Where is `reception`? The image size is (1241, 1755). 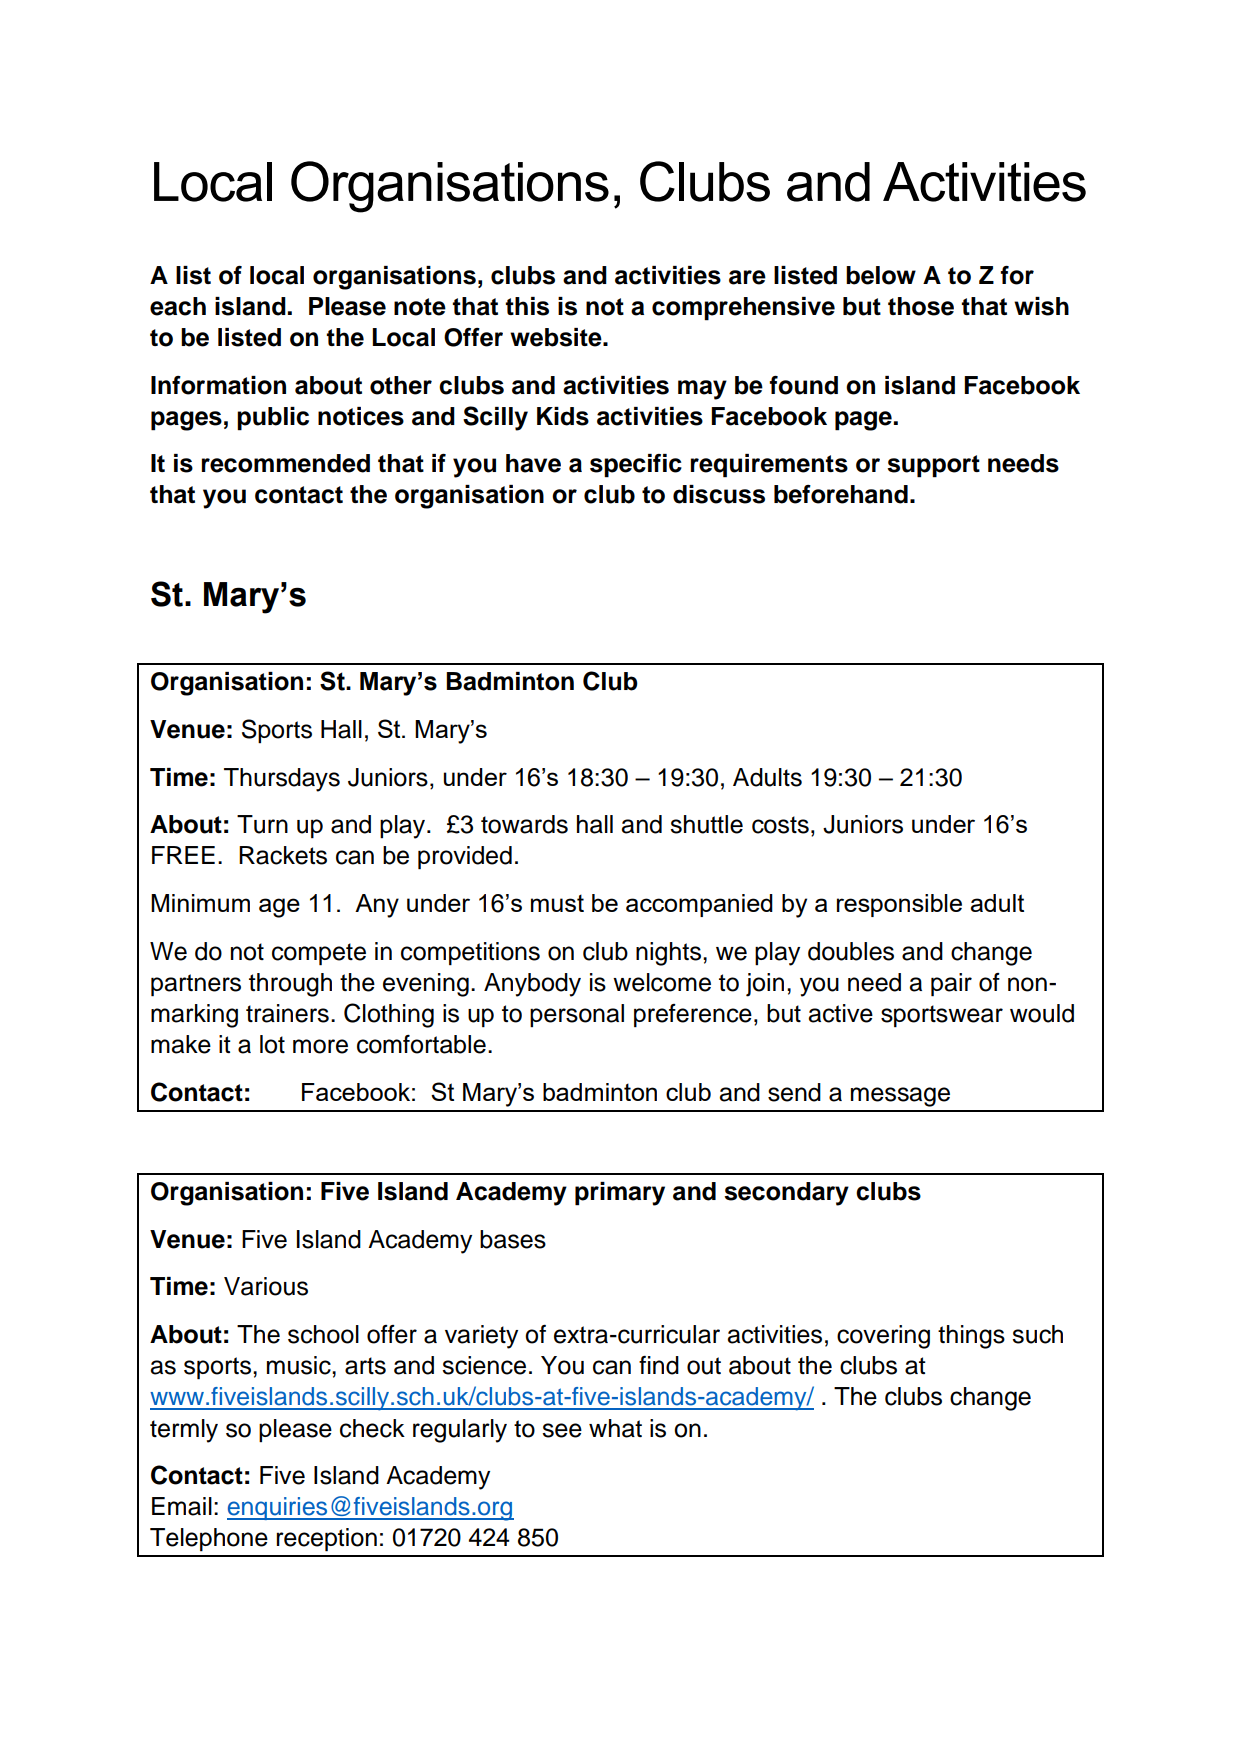 reception is located at coordinates (326, 1540).
